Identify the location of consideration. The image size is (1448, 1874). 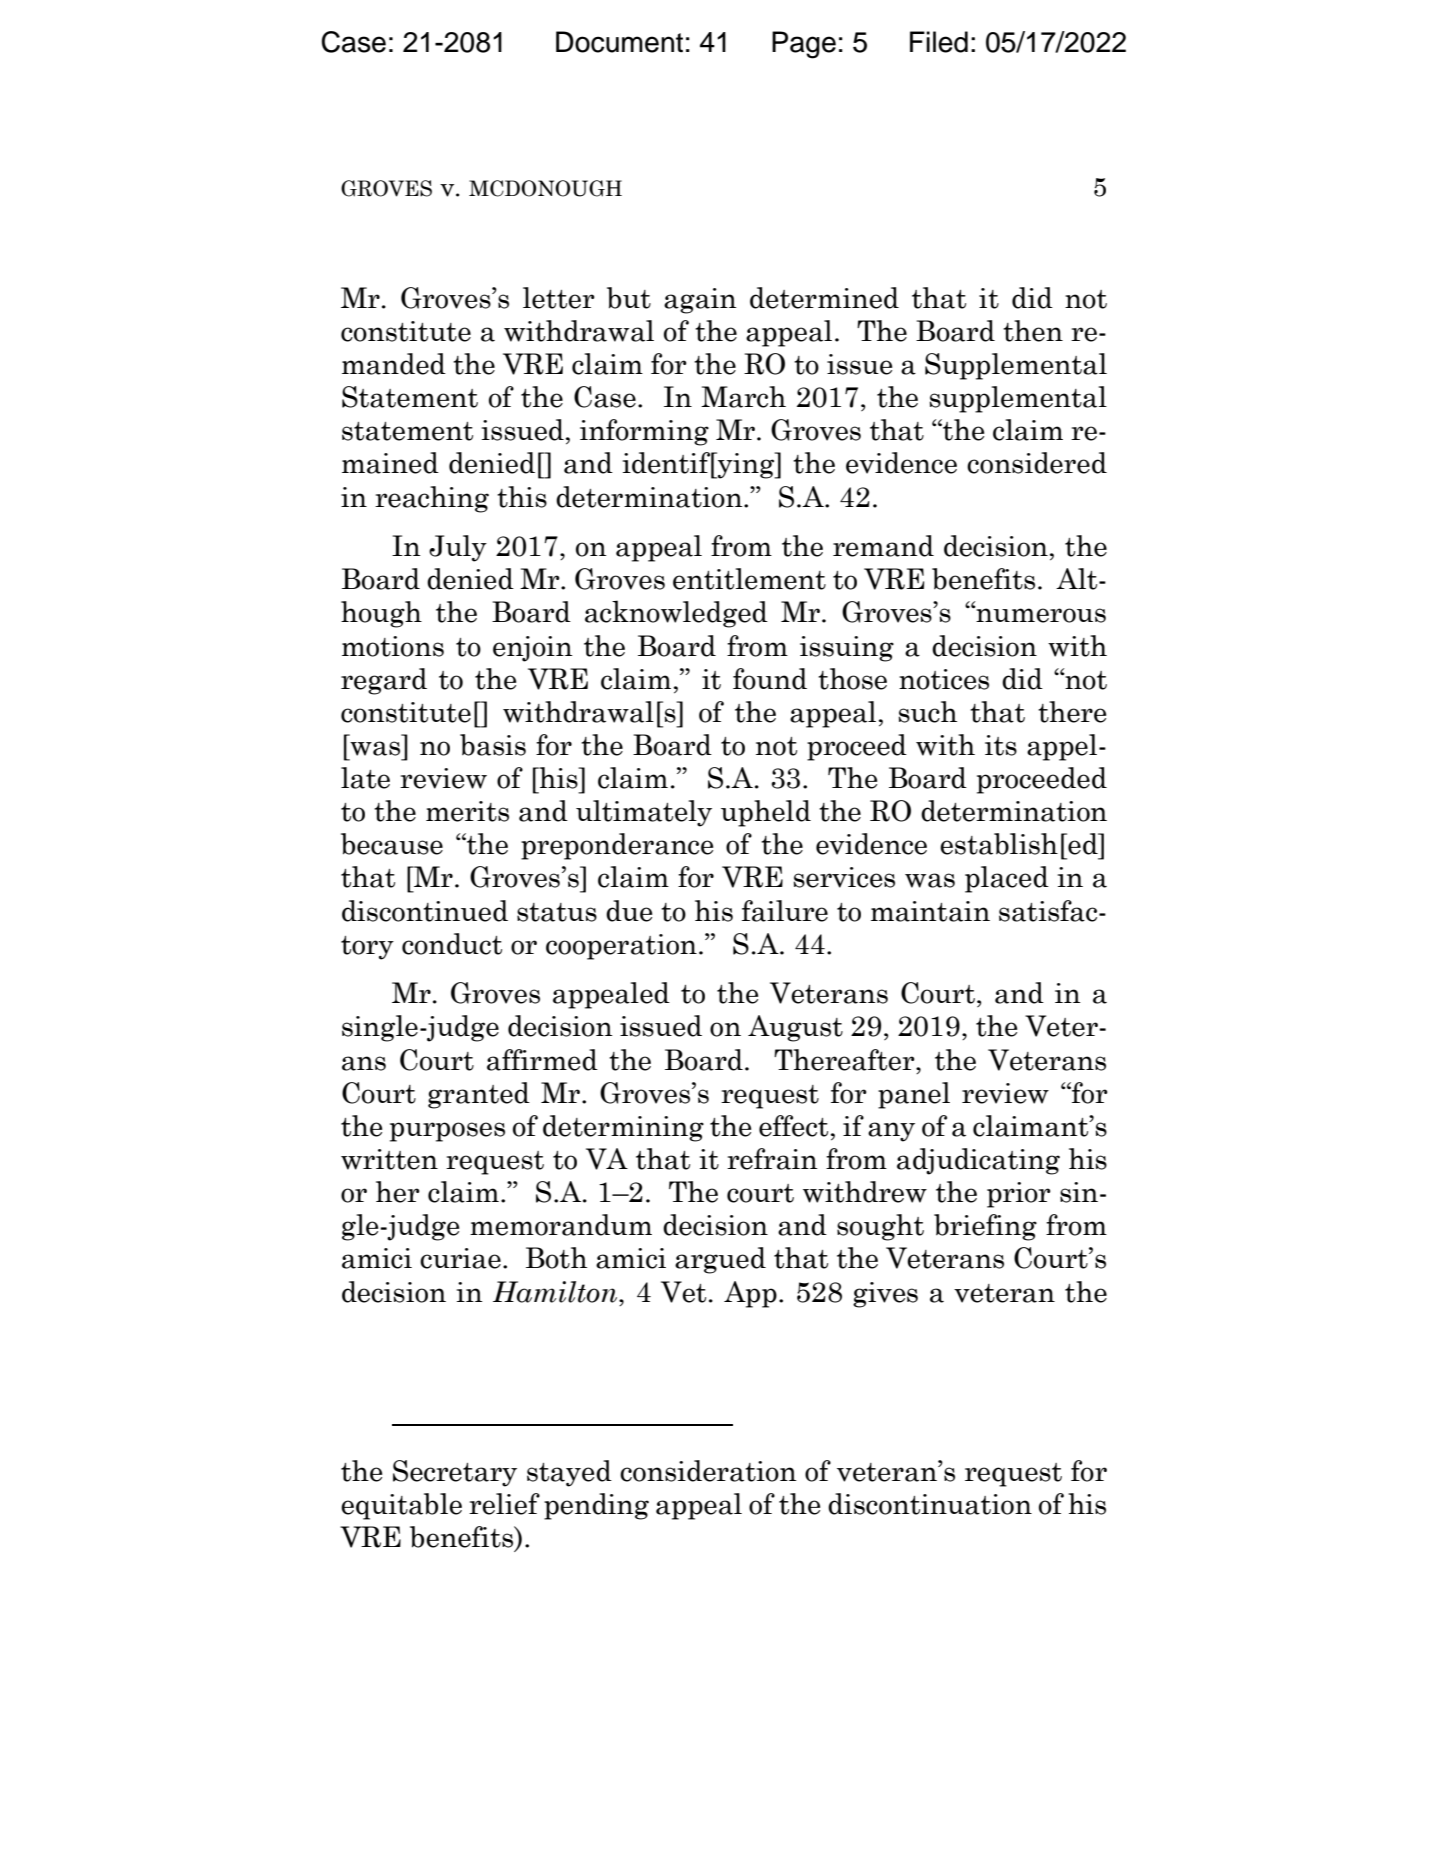
(708, 1471).
